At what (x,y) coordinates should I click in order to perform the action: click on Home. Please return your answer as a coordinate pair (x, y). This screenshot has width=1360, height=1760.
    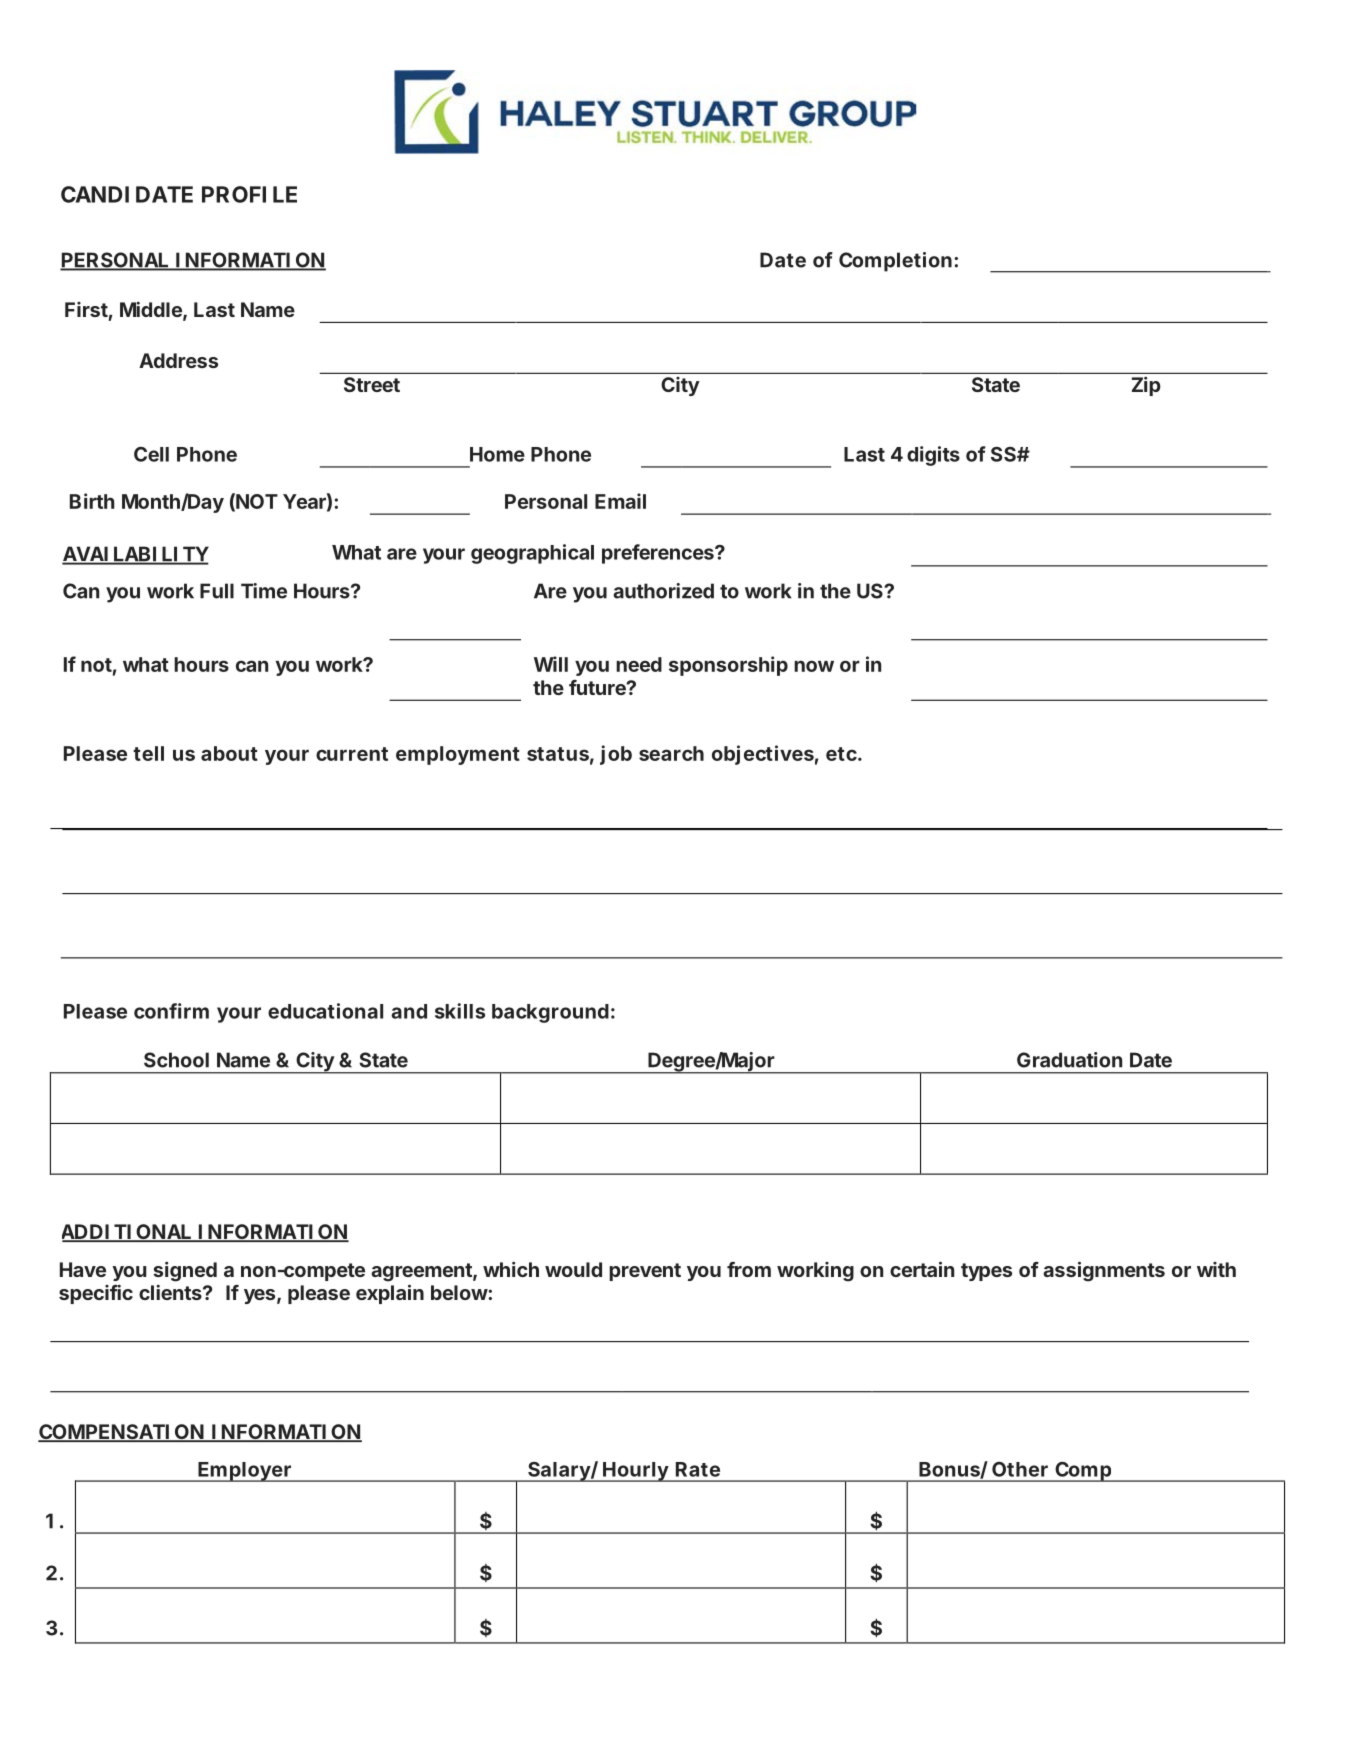
    Looking at the image, I should click on (497, 454).
